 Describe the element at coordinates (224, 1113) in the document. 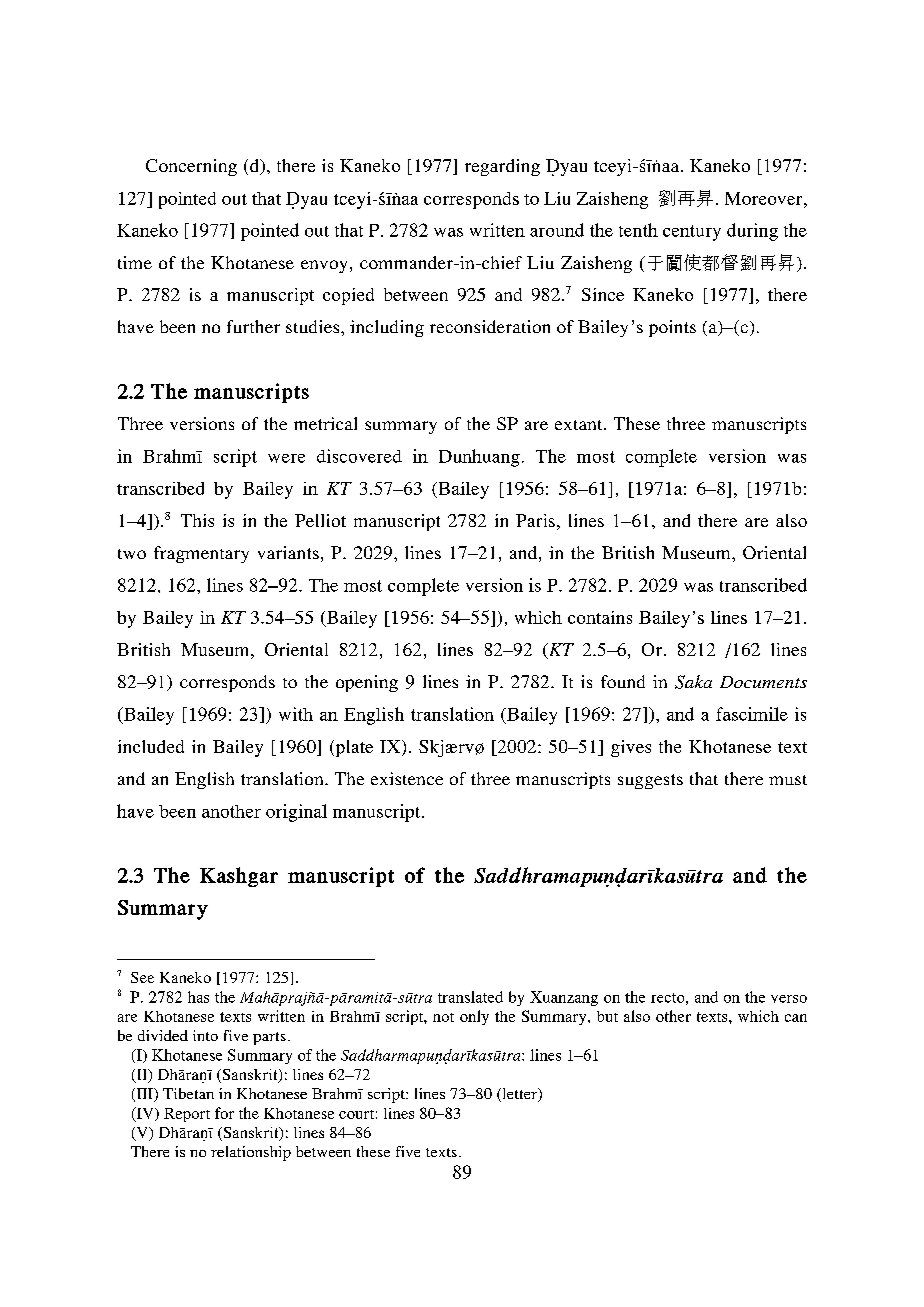

I see `for` at that location.
